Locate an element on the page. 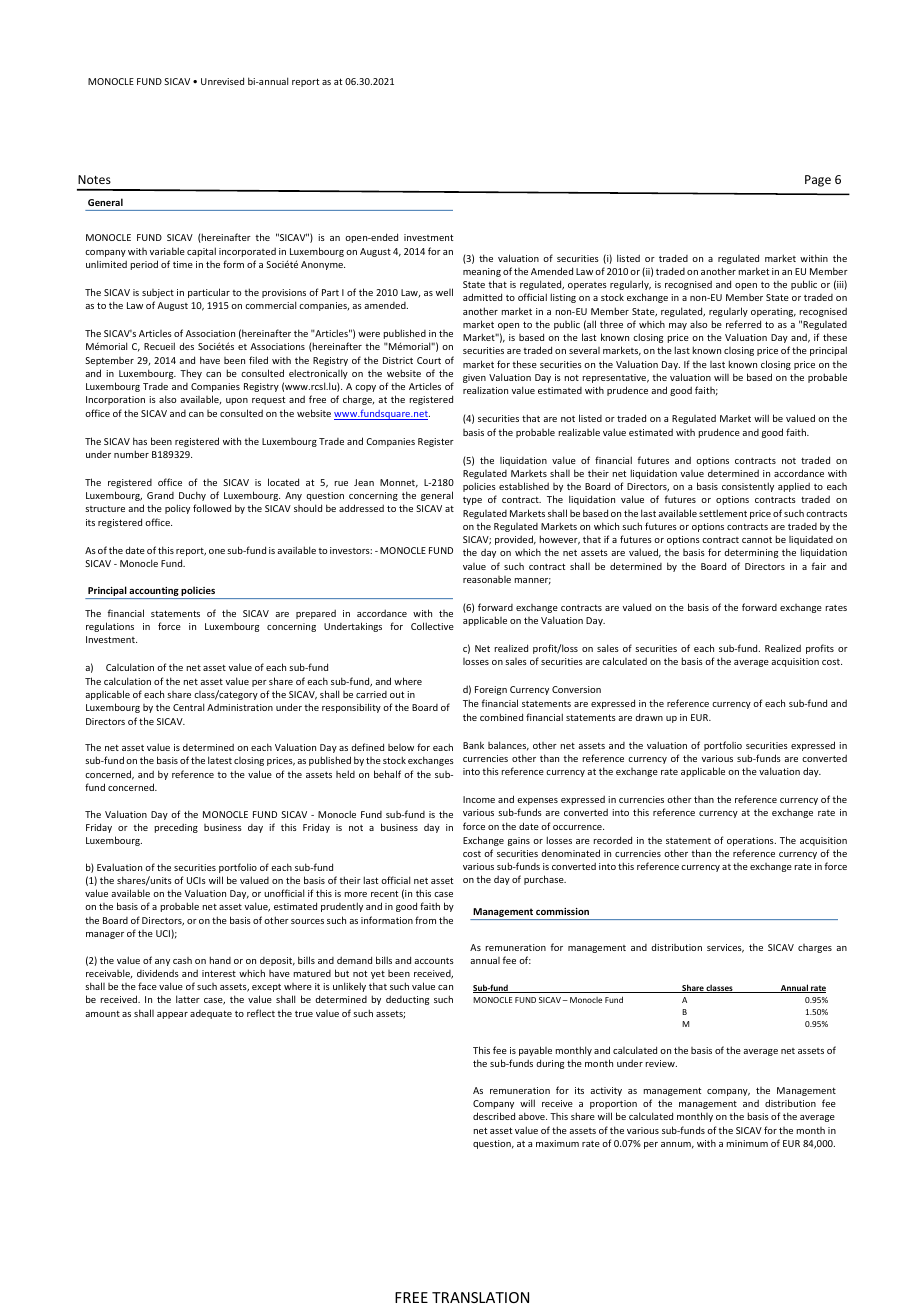 Image resolution: width=924 pixels, height=1308 pixels. Collective is located at coordinates (432, 626).
